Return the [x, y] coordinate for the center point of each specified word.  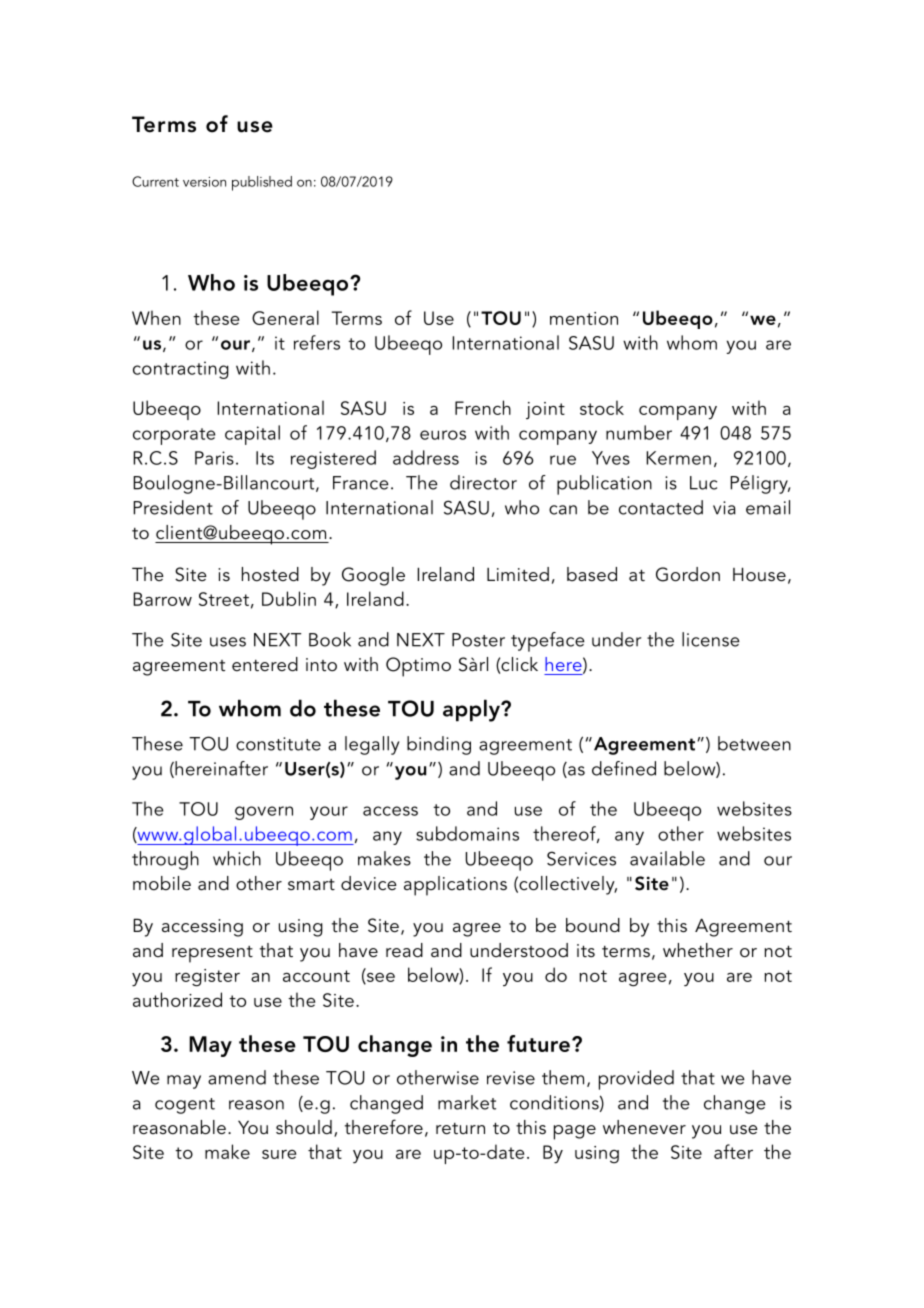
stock [602, 407]
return [460, 1129]
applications [455, 886]
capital [252, 435]
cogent [185, 1106]
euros [443, 435]
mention [584, 318]
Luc [703, 483]
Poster [478, 640]
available [667, 858]
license [711, 639]
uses [228, 642]
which [237, 858]
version [204, 182]
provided [636, 1080]
